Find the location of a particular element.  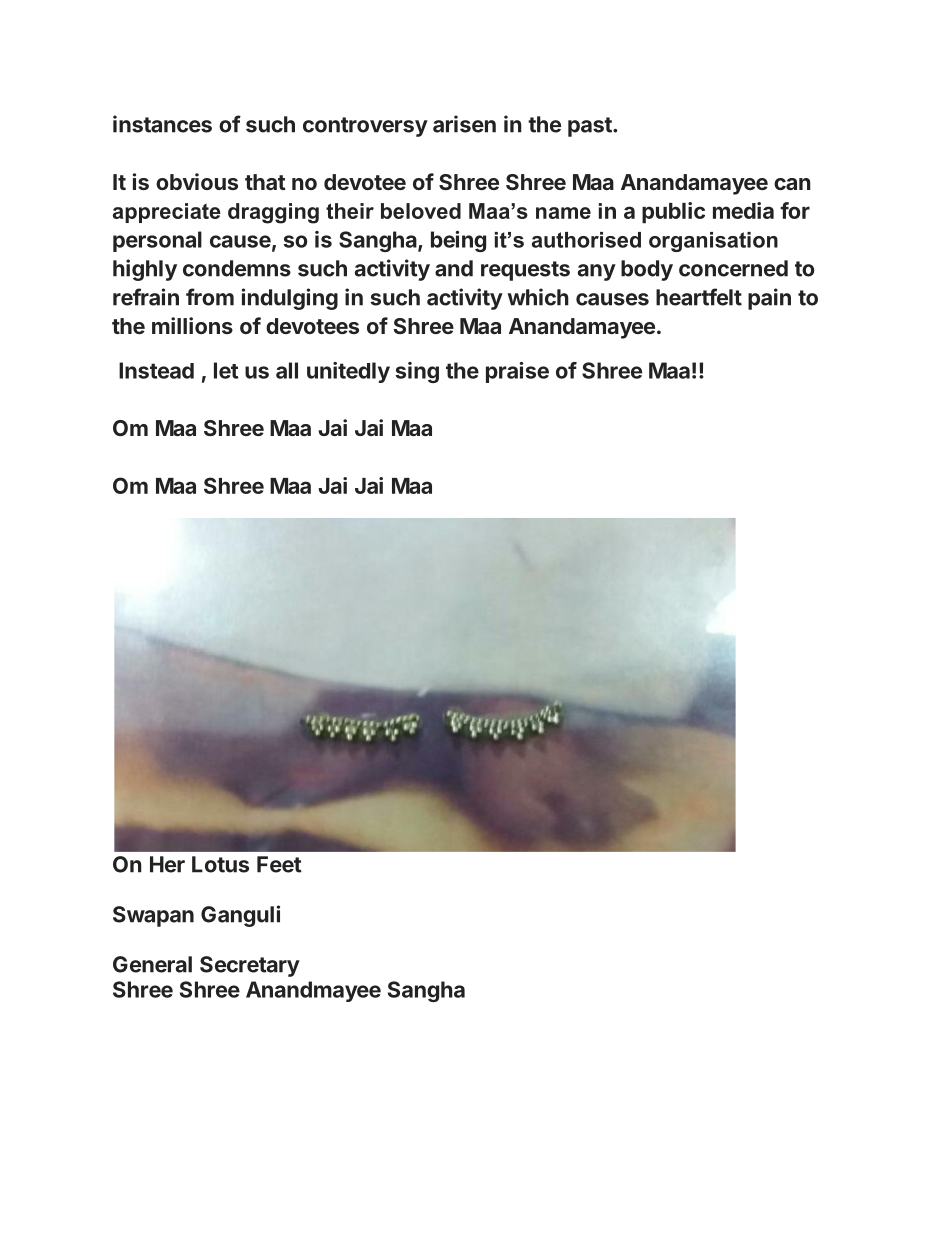

praise is located at coordinates (517, 372).
